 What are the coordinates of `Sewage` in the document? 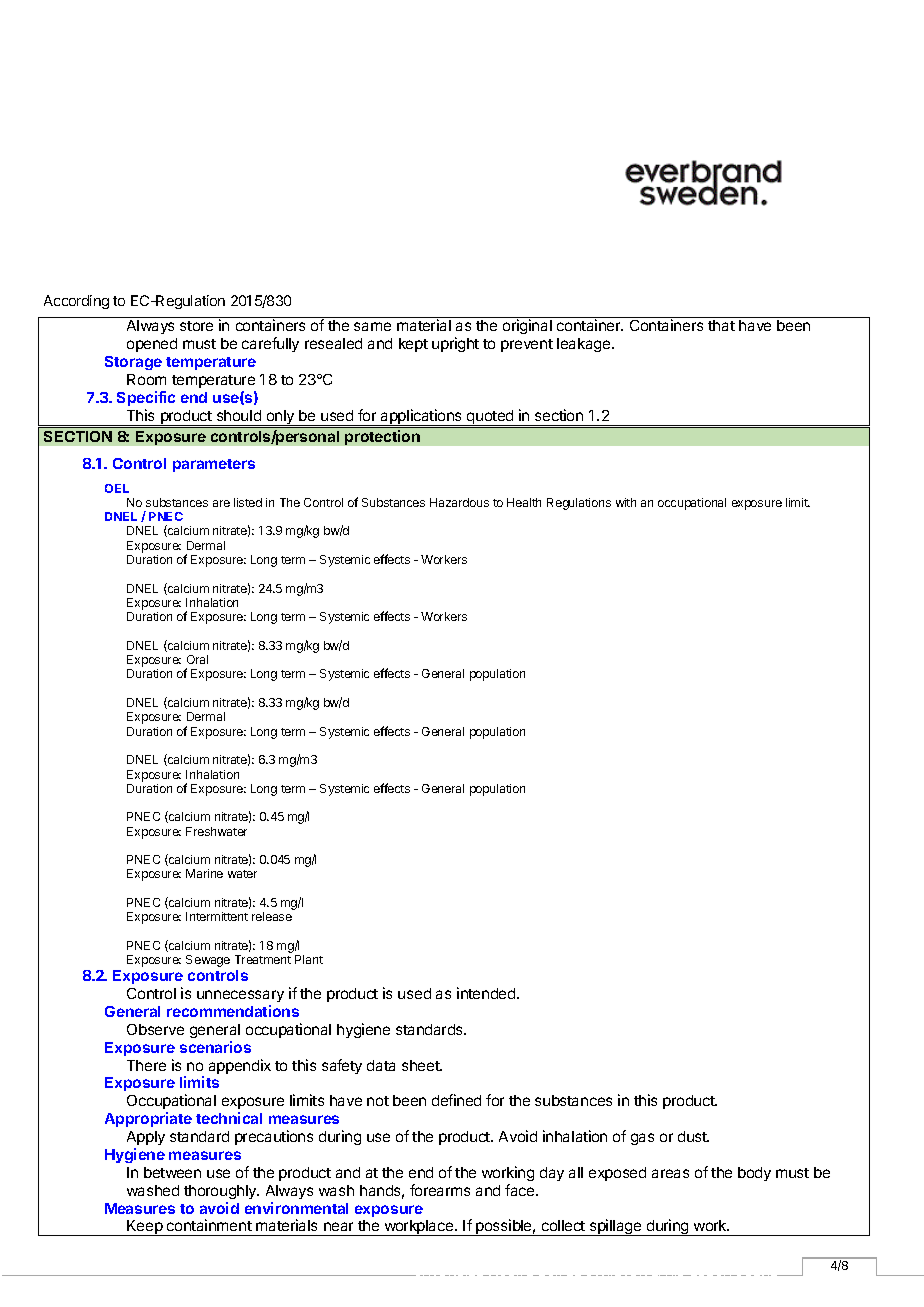 It's located at (208, 961).
